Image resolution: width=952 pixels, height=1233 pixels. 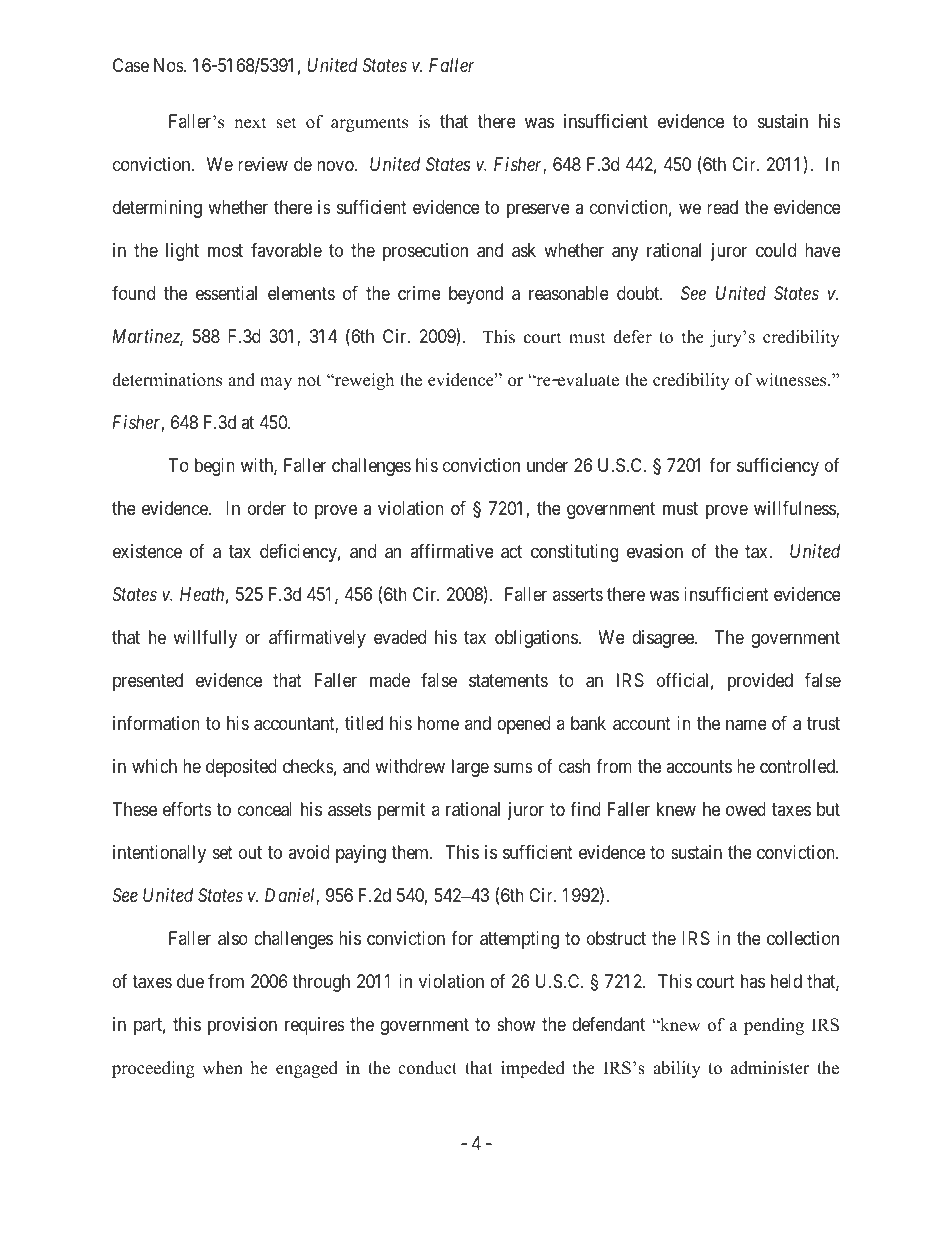 What do you see at coordinates (792, 380) in the document?
I see `witnesses` at bounding box center [792, 380].
